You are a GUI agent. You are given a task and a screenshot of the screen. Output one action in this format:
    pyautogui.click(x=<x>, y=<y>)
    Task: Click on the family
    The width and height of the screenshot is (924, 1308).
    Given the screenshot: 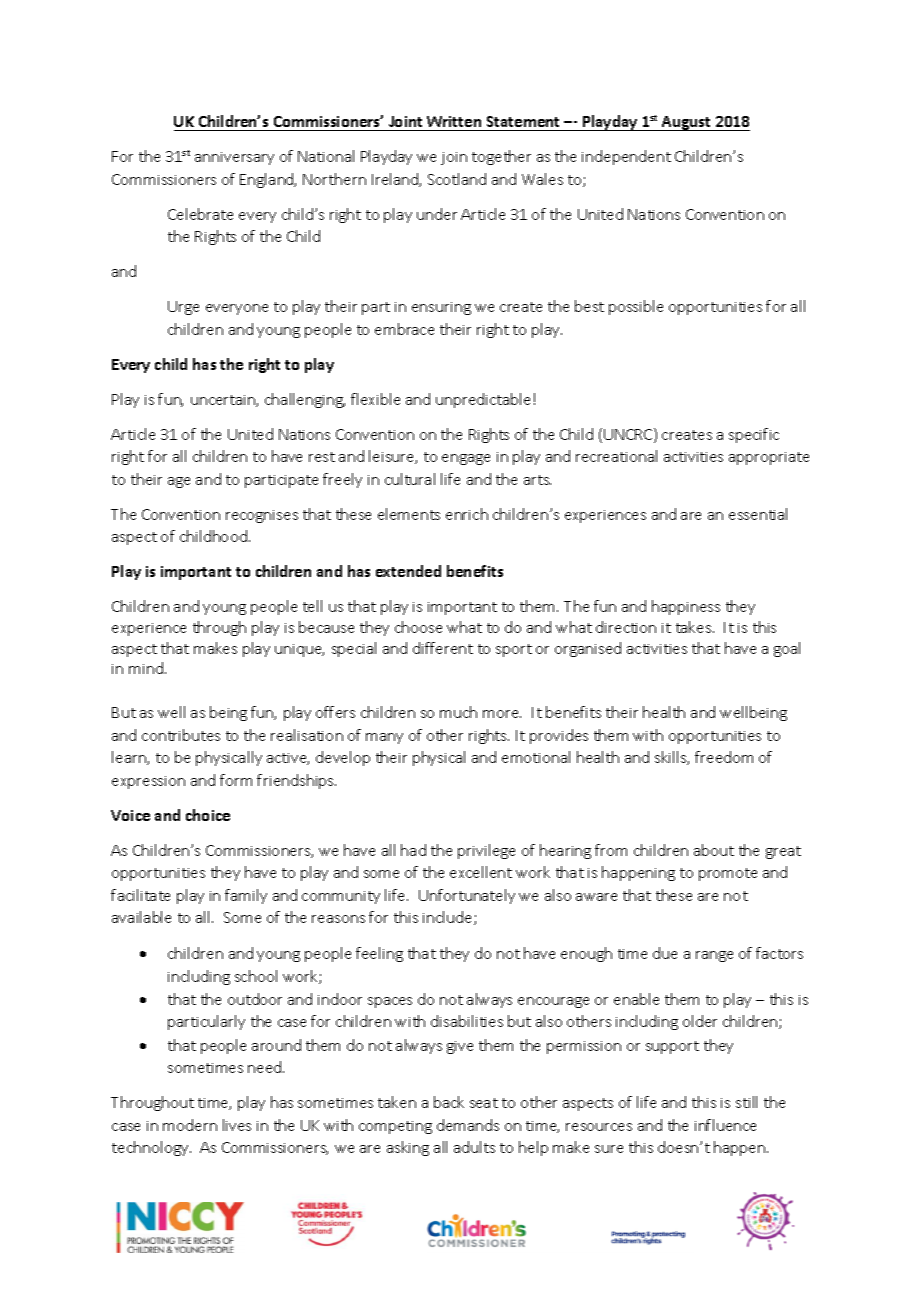 What is the action you would take?
    pyautogui.click(x=246, y=896)
